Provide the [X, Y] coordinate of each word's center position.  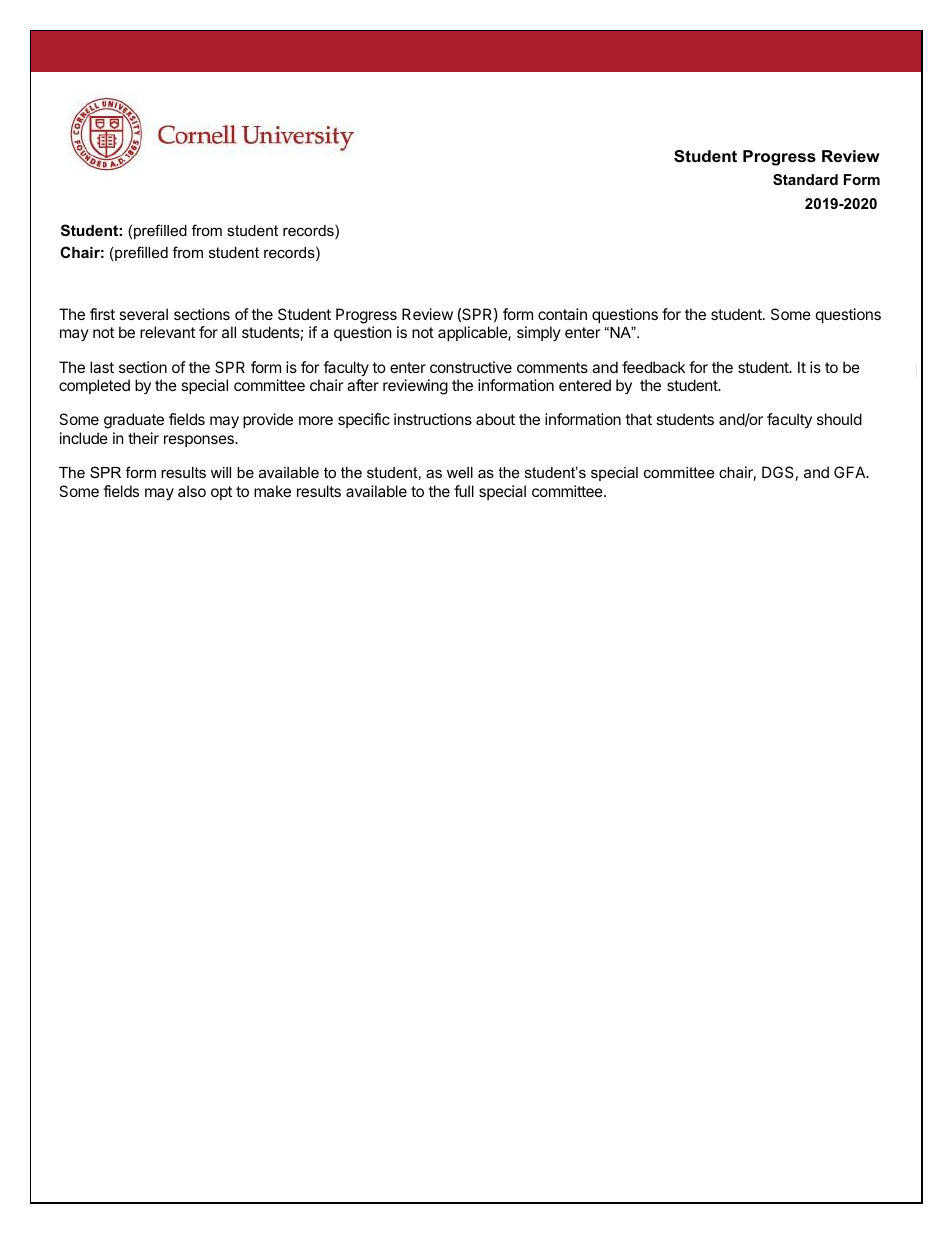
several [143, 314]
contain [562, 314]
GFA [851, 472]
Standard [805, 179]
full [464, 491]
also [192, 491]
